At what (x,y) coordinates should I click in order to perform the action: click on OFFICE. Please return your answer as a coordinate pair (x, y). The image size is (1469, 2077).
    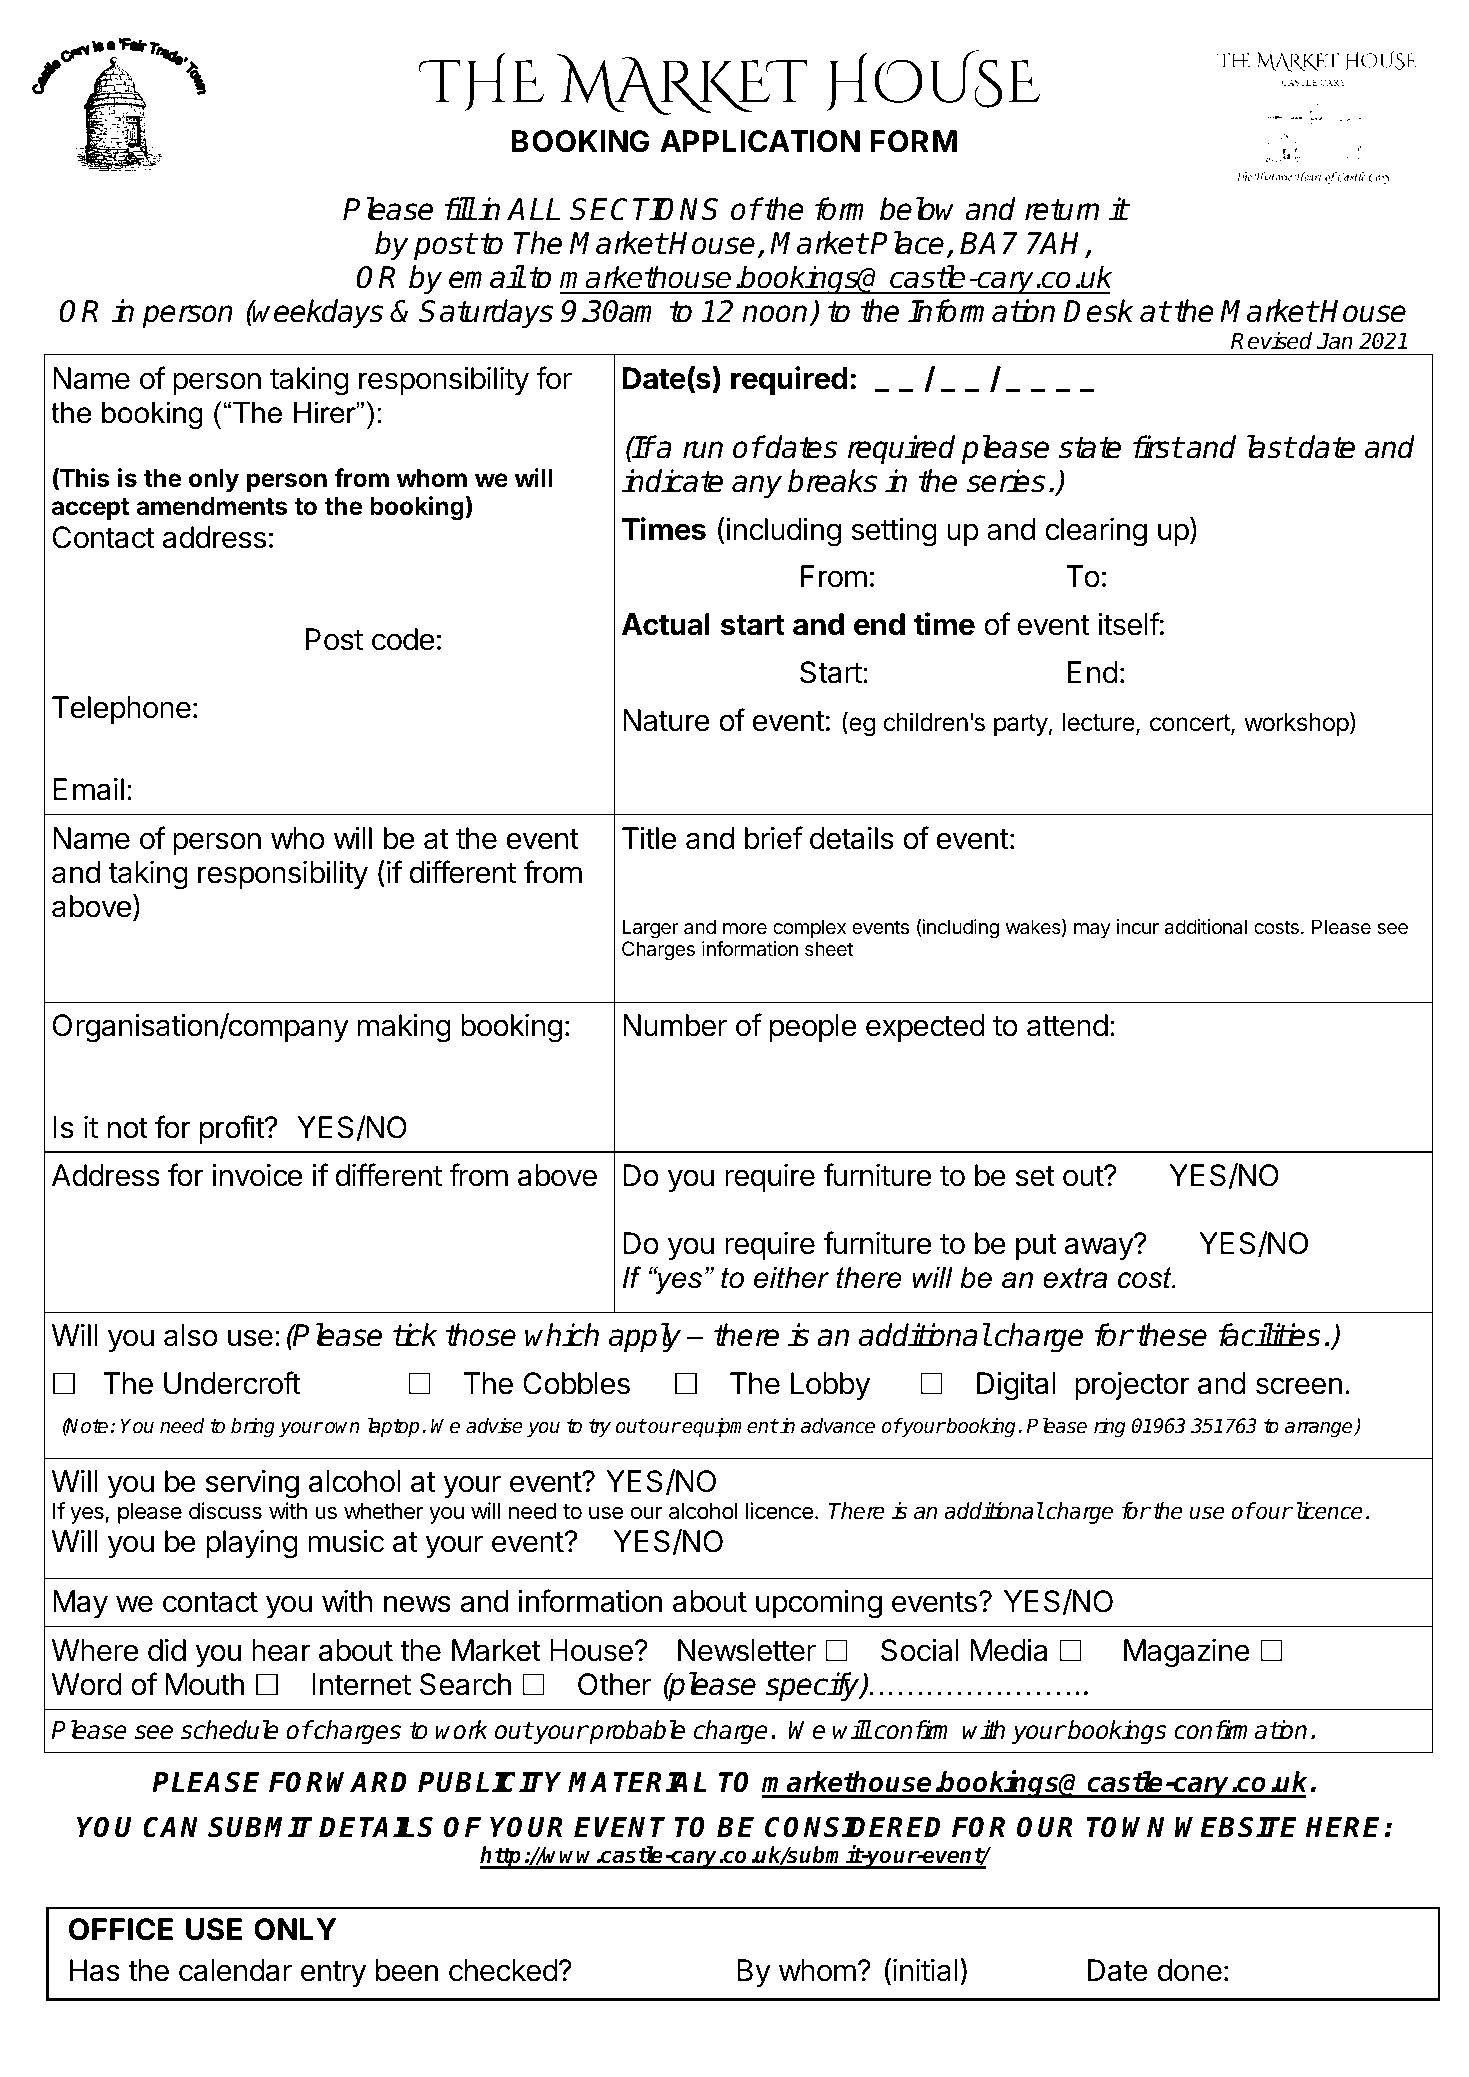
    Looking at the image, I should click on (121, 1929).
